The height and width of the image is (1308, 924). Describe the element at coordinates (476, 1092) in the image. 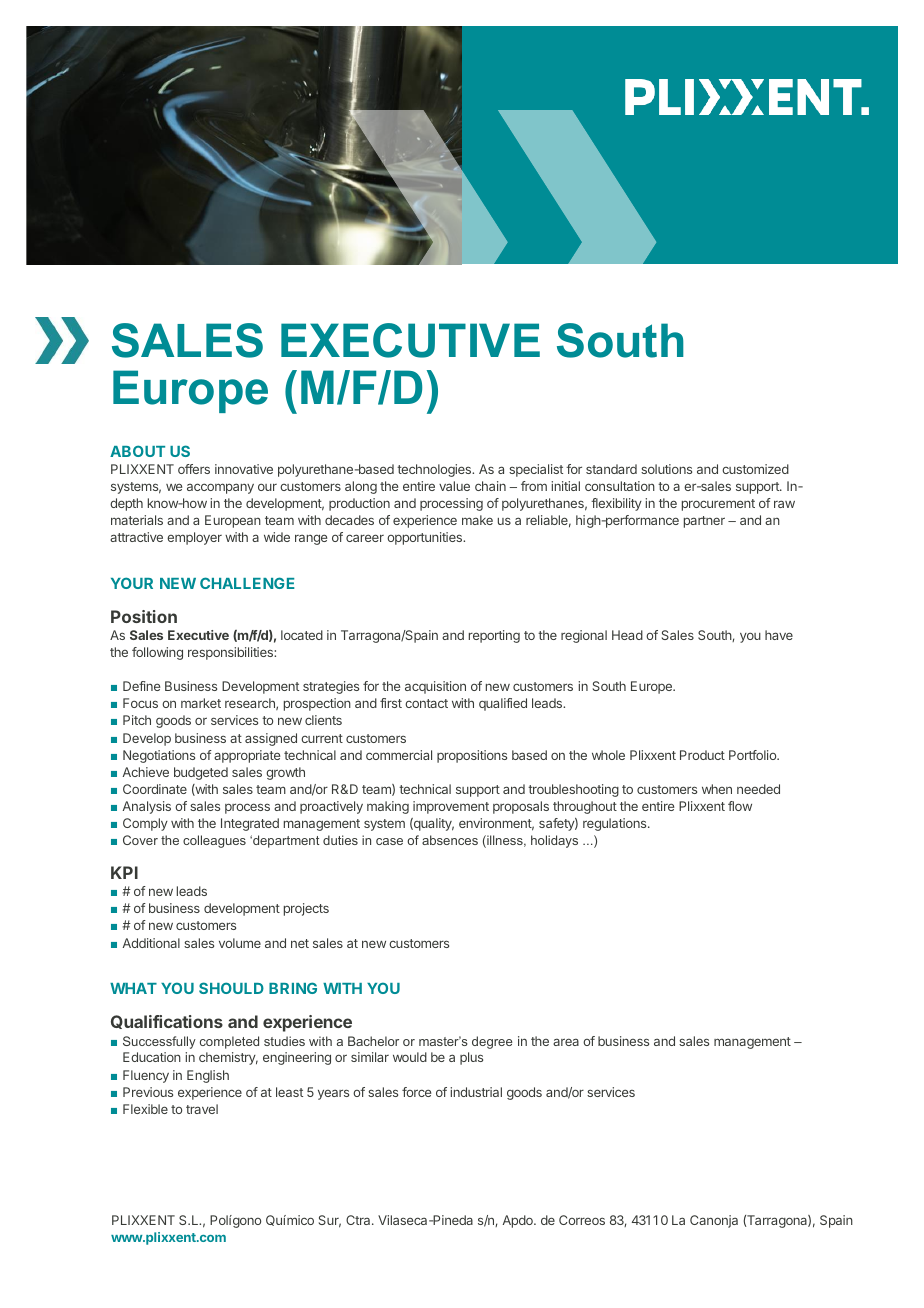

I see `industrial` at that location.
